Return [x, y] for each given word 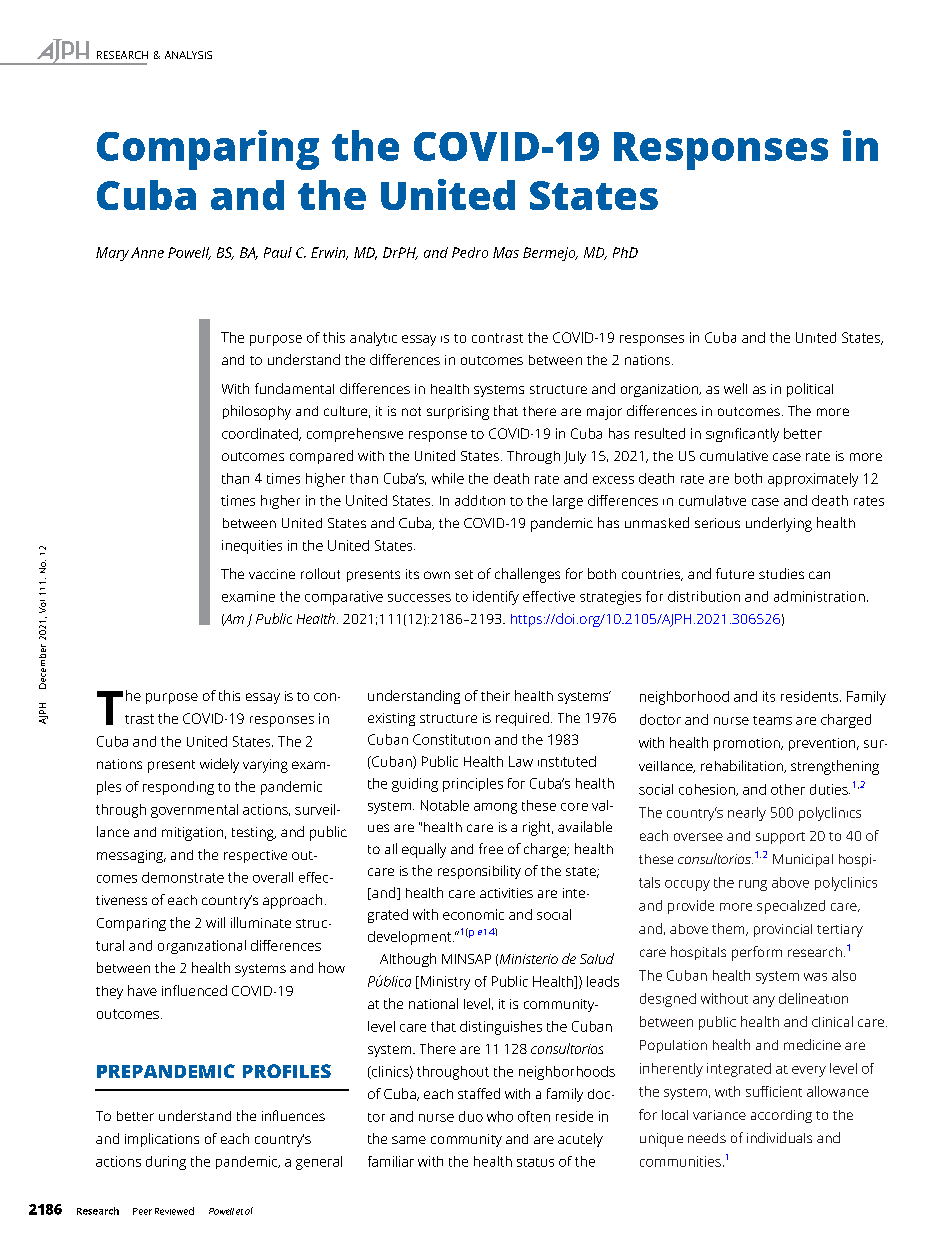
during [166, 1163]
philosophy [257, 412]
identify [496, 598]
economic [473, 914]
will [215, 922]
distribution [704, 596]
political [810, 390]
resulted [660, 433]
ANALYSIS [188, 55]
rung [753, 885]
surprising [458, 413]
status [535, 1162]
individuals [779, 1137]
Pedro [470, 252]
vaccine [272, 574]
